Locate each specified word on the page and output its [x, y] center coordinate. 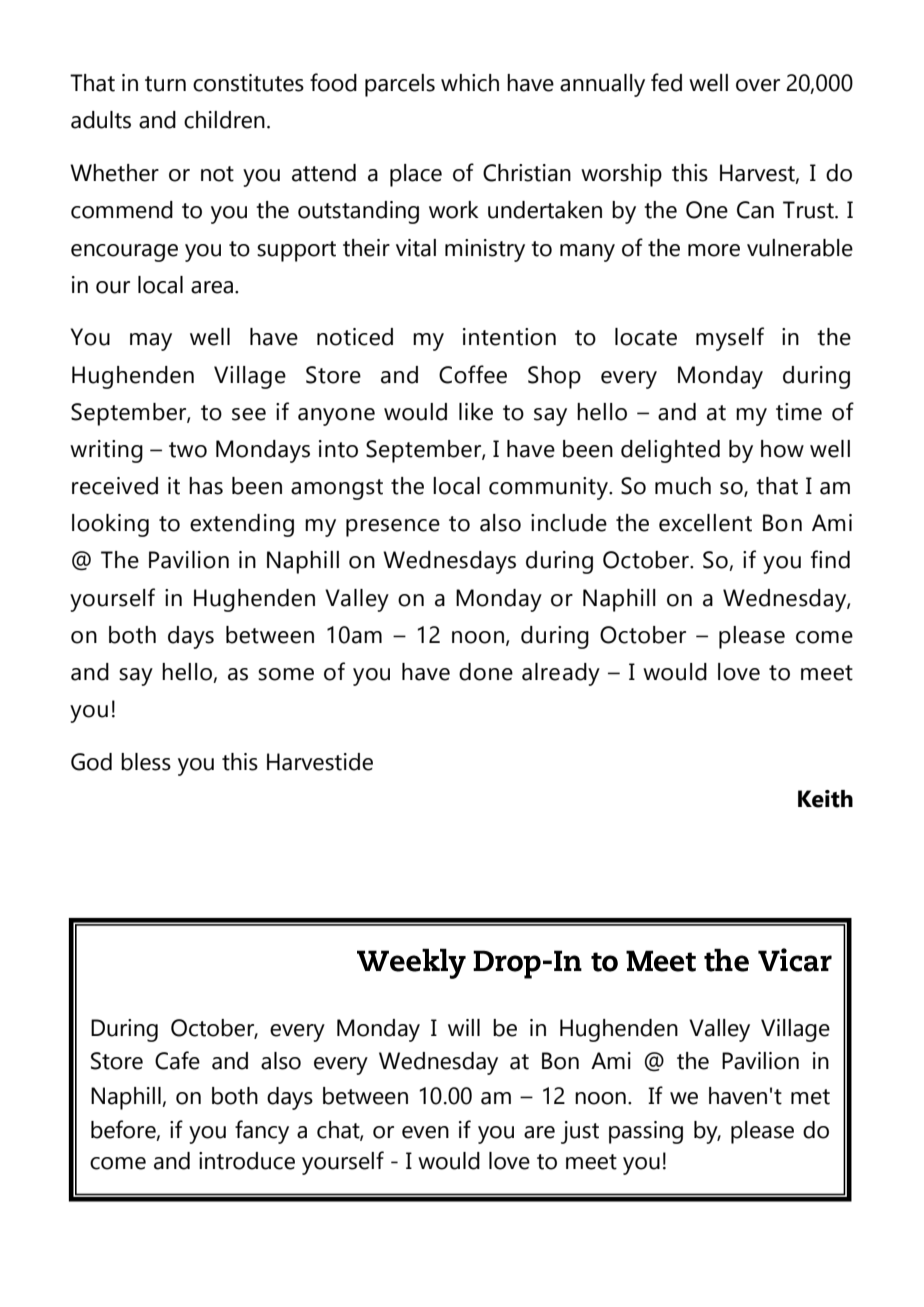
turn [165, 84]
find [830, 559]
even [425, 1132]
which [470, 83]
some [286, 674]
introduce [247, 1161]
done [486, 672]
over [758, 85]
